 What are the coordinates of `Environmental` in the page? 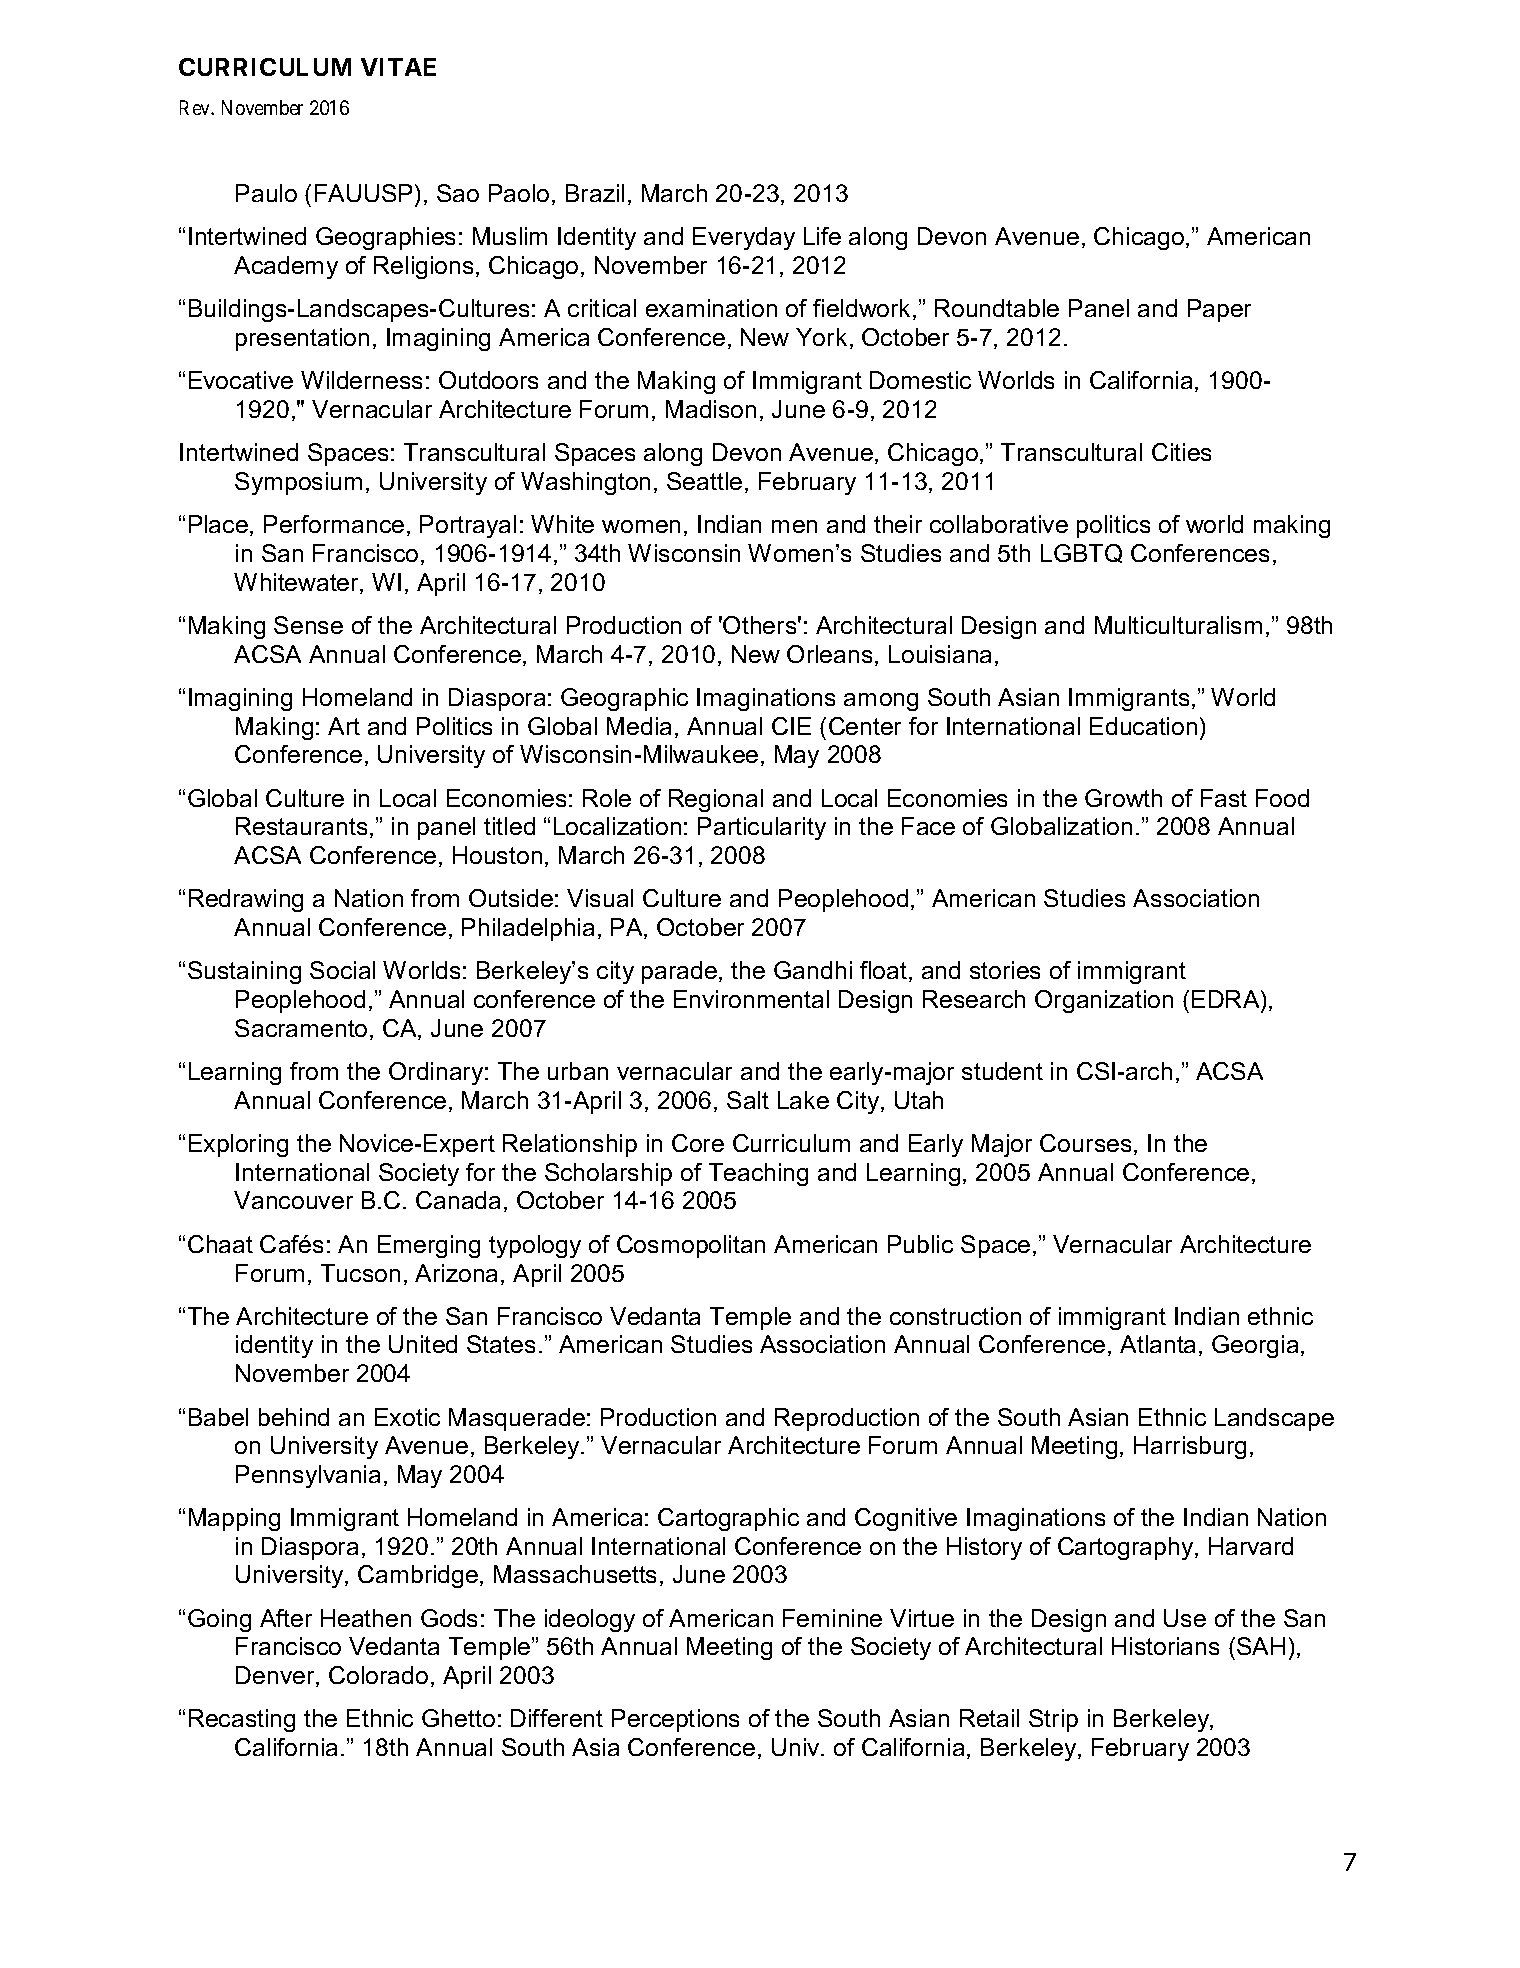 It's located at (751, 999).
